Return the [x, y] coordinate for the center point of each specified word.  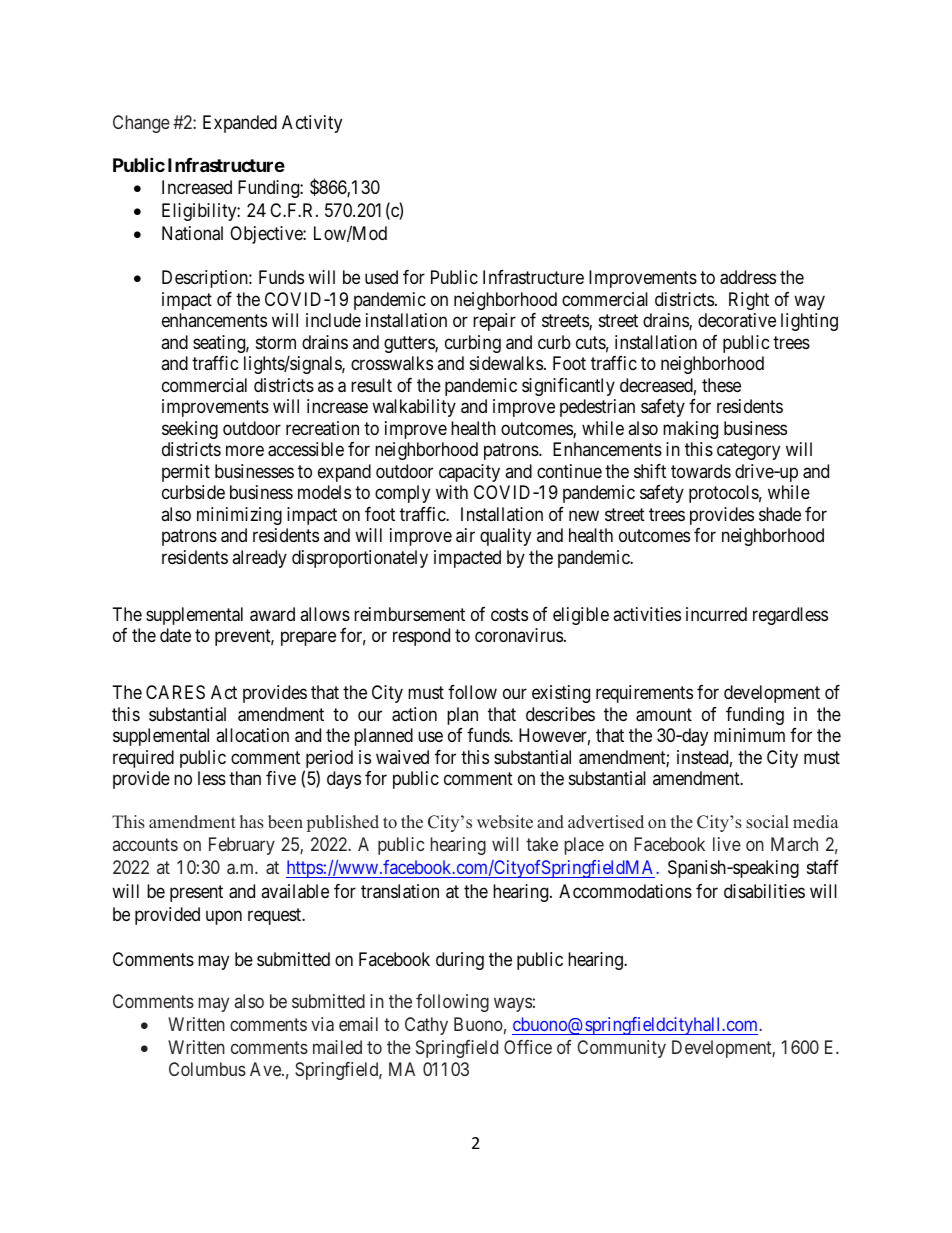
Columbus [207, 1069]
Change [141, 124]
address [748, 277]
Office [528, 1047]
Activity [312, 124]
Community [621, 1049]
